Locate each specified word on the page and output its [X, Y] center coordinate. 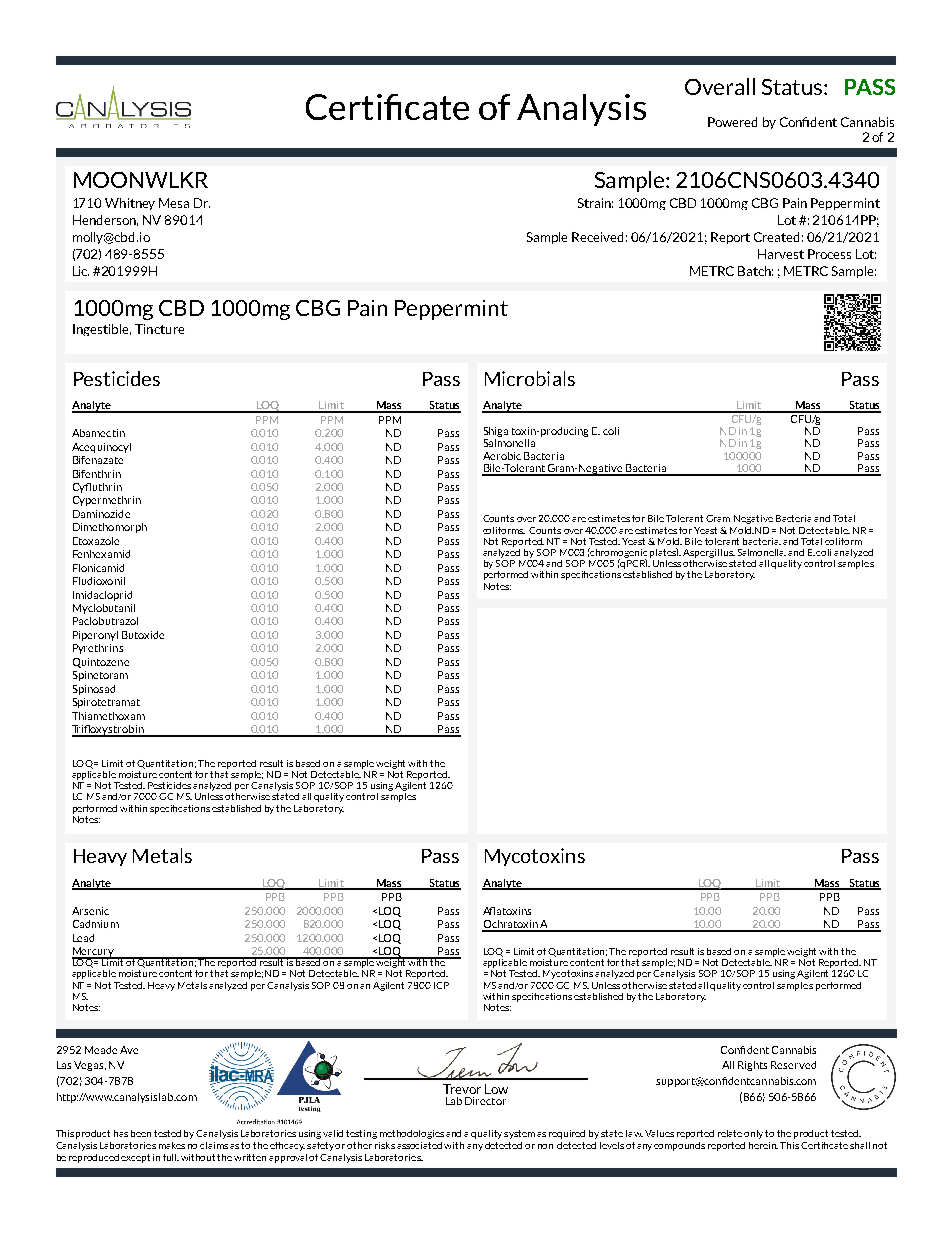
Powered [732, 122]
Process [829, 254]
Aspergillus [709, 553]
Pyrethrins [98, 649]
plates [664, 553]
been [141, 1133]
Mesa [174, 203]
